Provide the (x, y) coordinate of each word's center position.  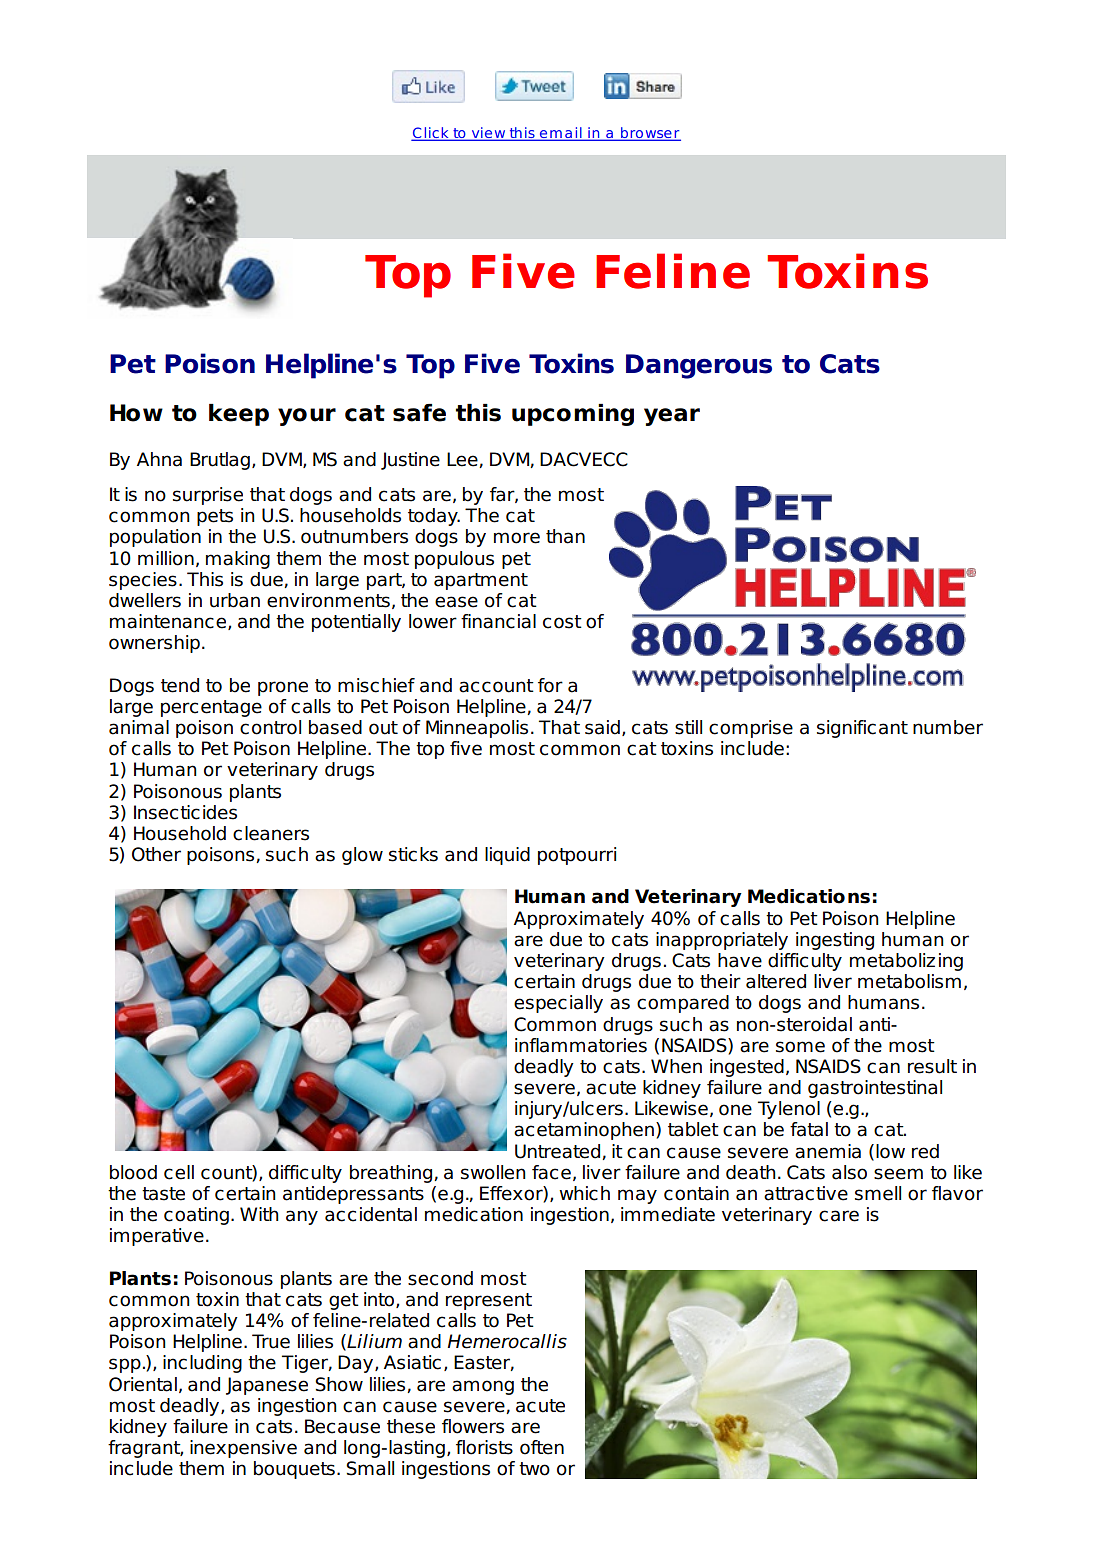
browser (650, 134)
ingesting (835, 941)
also (849, 1172)
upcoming (573, 415)
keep (239, 415)
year (672, 417)
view (488, 134)
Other (156, 854)
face (551, 1172)
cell (179, 1172)
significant (862, 729)
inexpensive (243, 1449)
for (550, 685)
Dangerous (699, 366)
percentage (211, 708)
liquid (507, 856)
